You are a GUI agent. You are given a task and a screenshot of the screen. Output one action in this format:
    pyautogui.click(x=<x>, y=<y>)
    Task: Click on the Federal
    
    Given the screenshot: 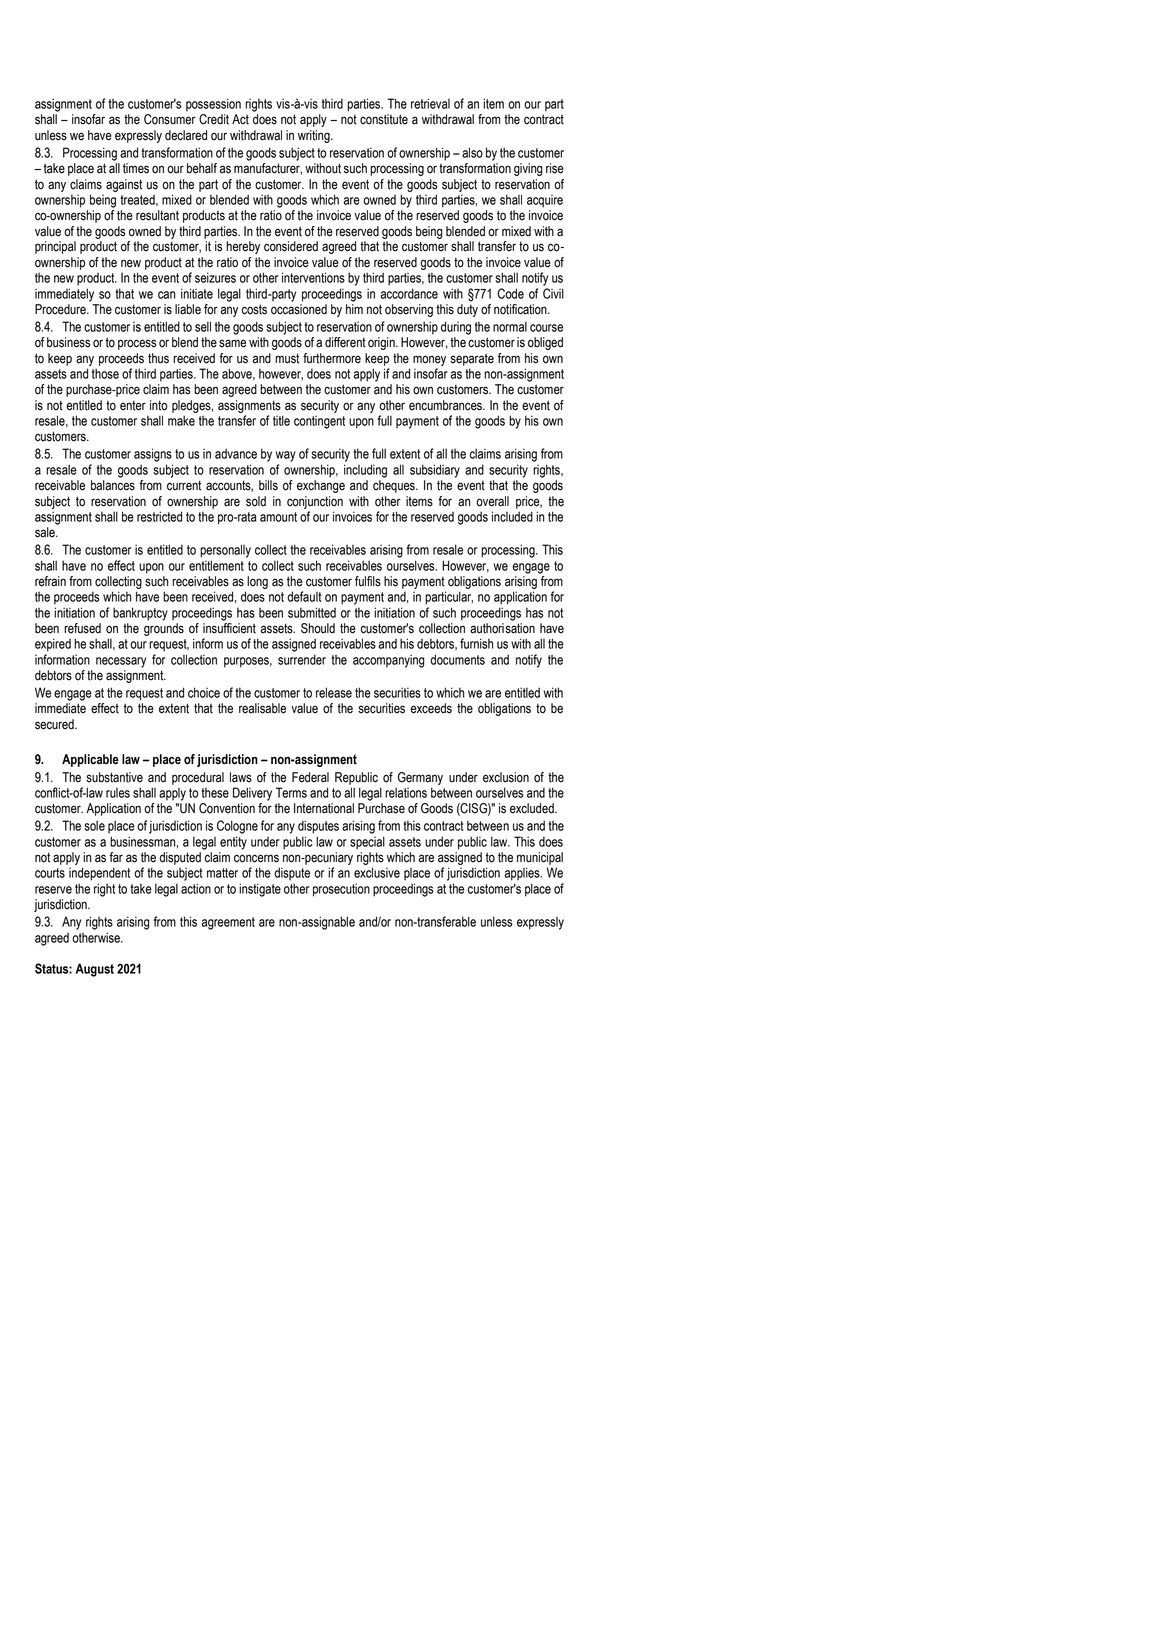 What is the action you would take?
    pyautogui.click(x=310, y=777)
